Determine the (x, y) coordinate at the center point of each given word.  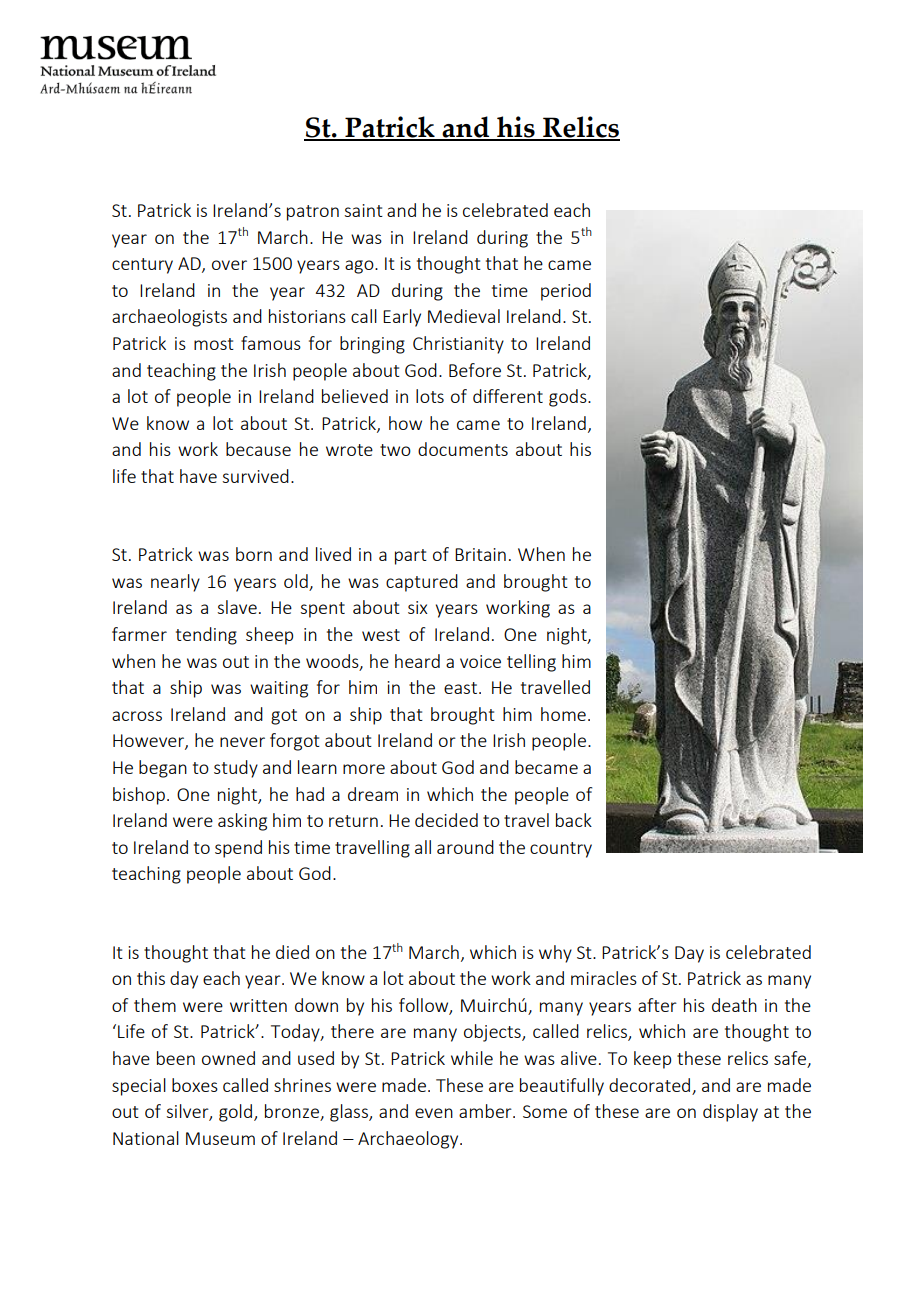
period (566, 292)
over (229, 265)
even (434, 1113)
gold (235, 1113)
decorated (649, 1085)
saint (363, 210)
